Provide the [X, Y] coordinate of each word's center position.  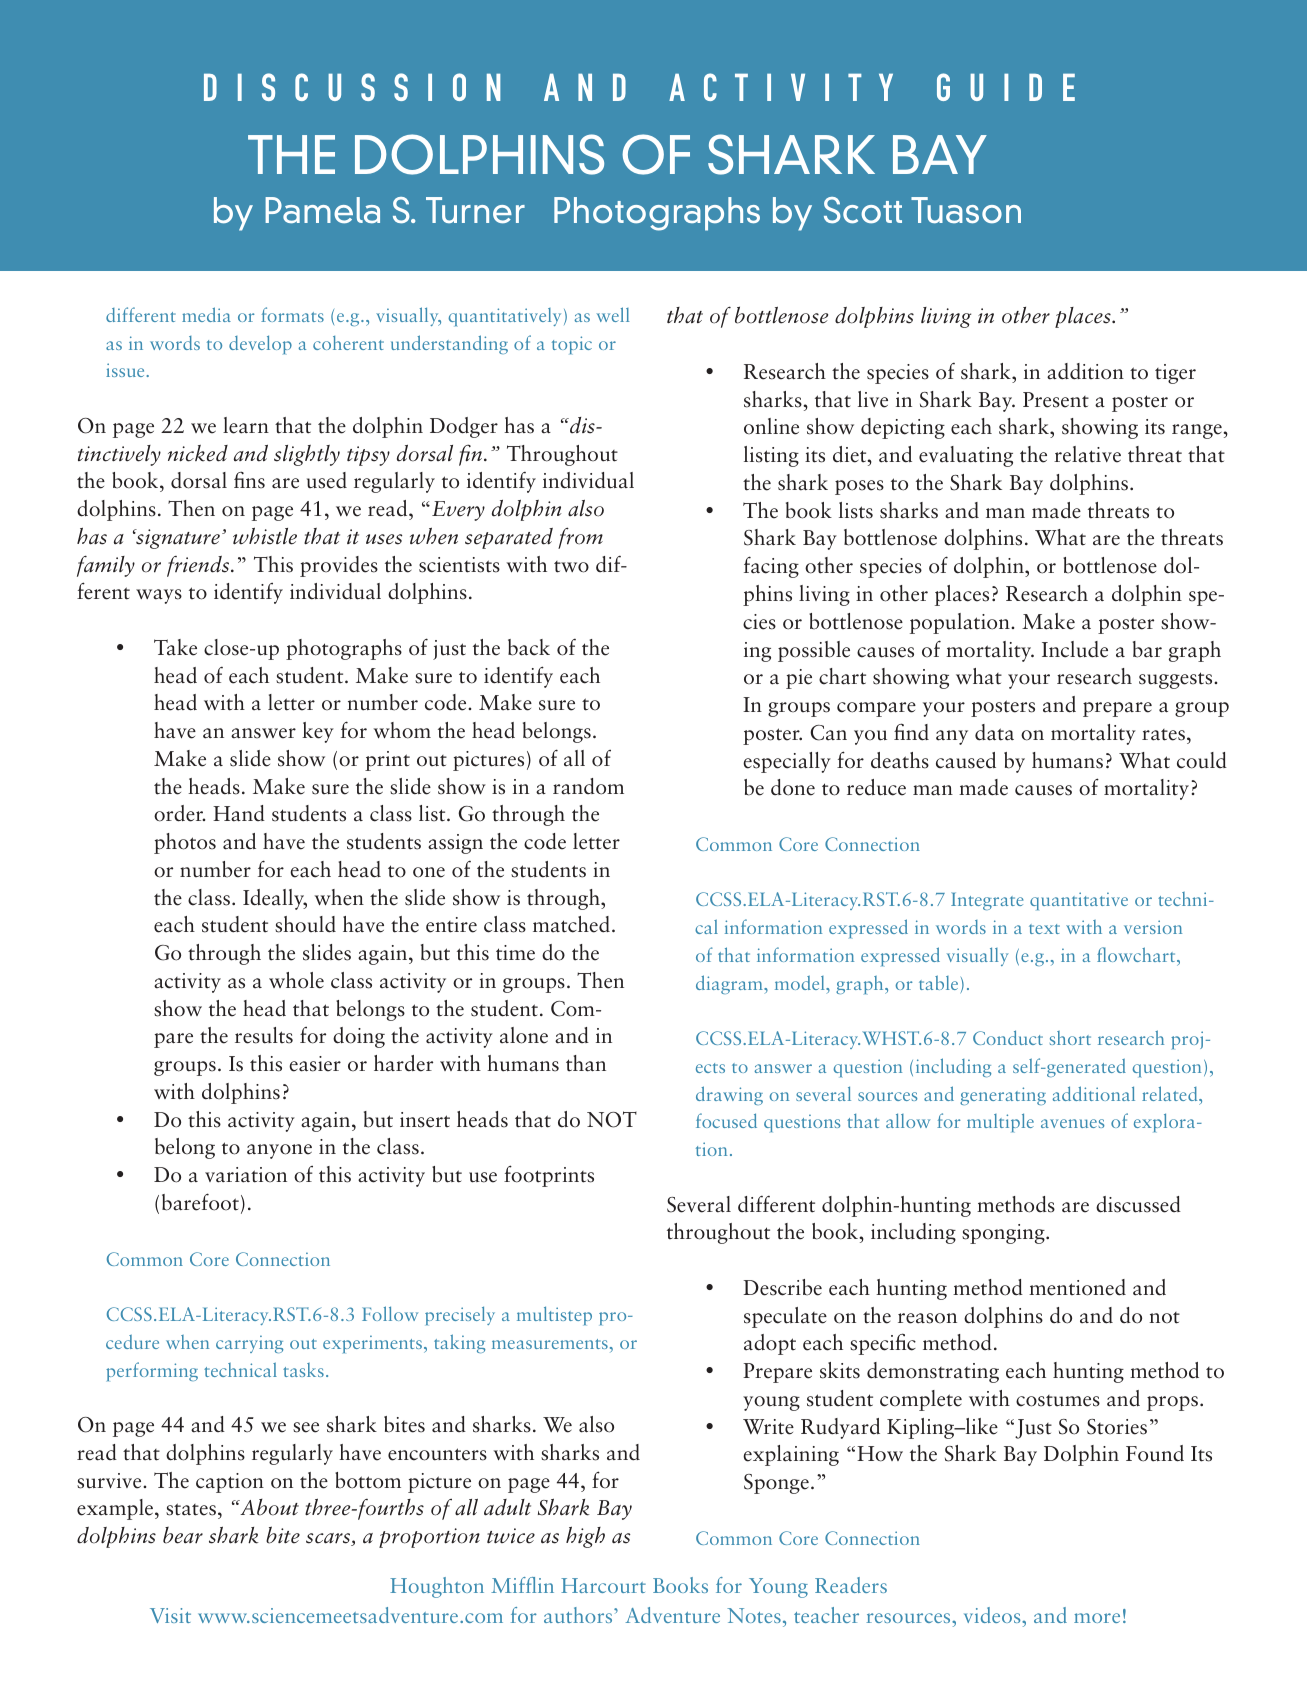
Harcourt [603, 1585]
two [571, 567]
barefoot [200, 1202]
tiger [1175, 374]
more [1097, 1618]
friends [199, 566]
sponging [1004, 1234]
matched [571, 924]
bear [183, 1535]
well [613, 314]
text [1044, 929]
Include [1075, 649]
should [305, 924]
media [206, 314]
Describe [782, 1287]
